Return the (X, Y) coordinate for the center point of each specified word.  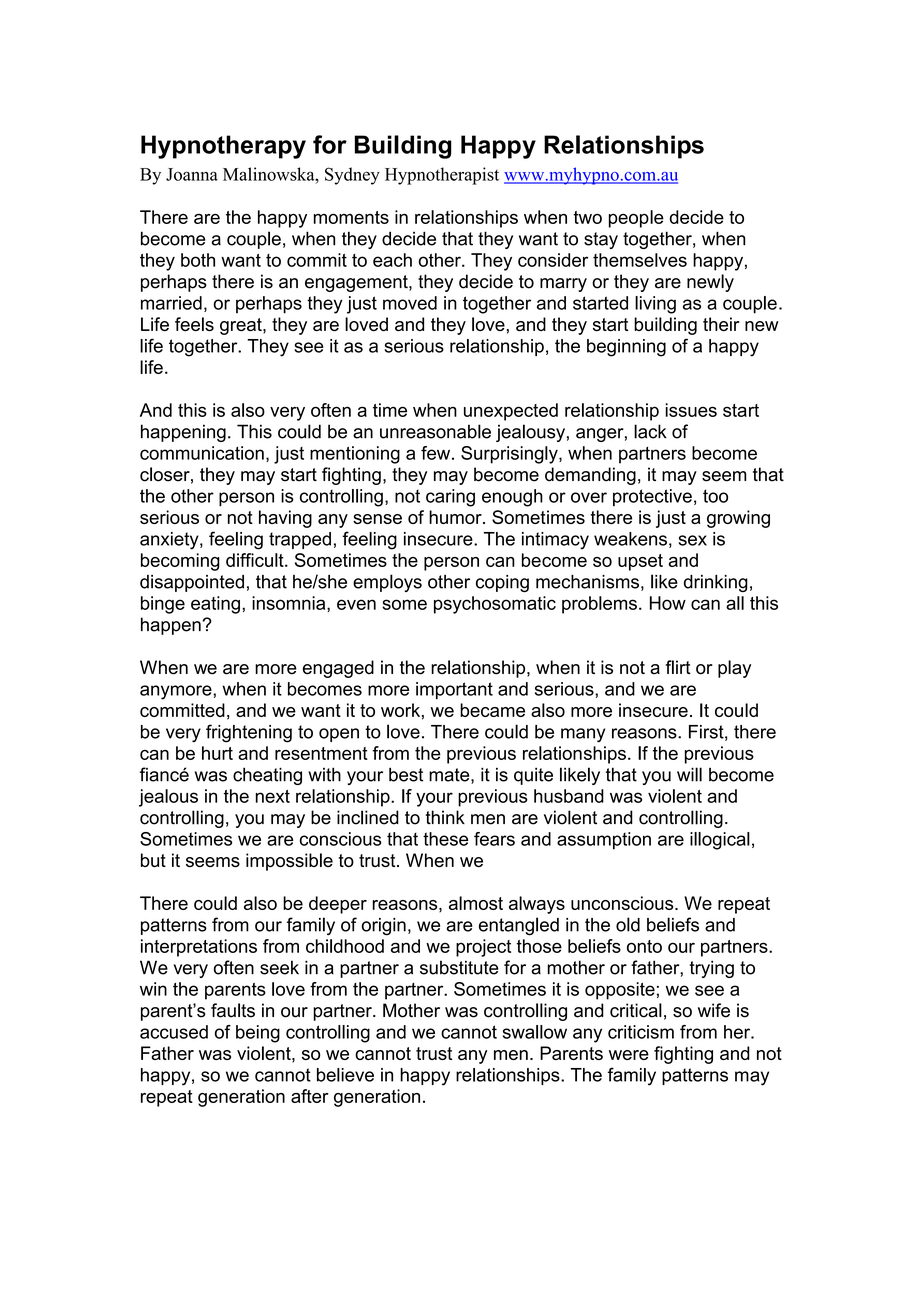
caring (450, 498)
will (689, 774)
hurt (217, 753)
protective (652, 497)
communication (202, 453)
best (406, 774)
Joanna (192, 174)
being (258, 1034)
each (392, 260)
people (636, 219)
